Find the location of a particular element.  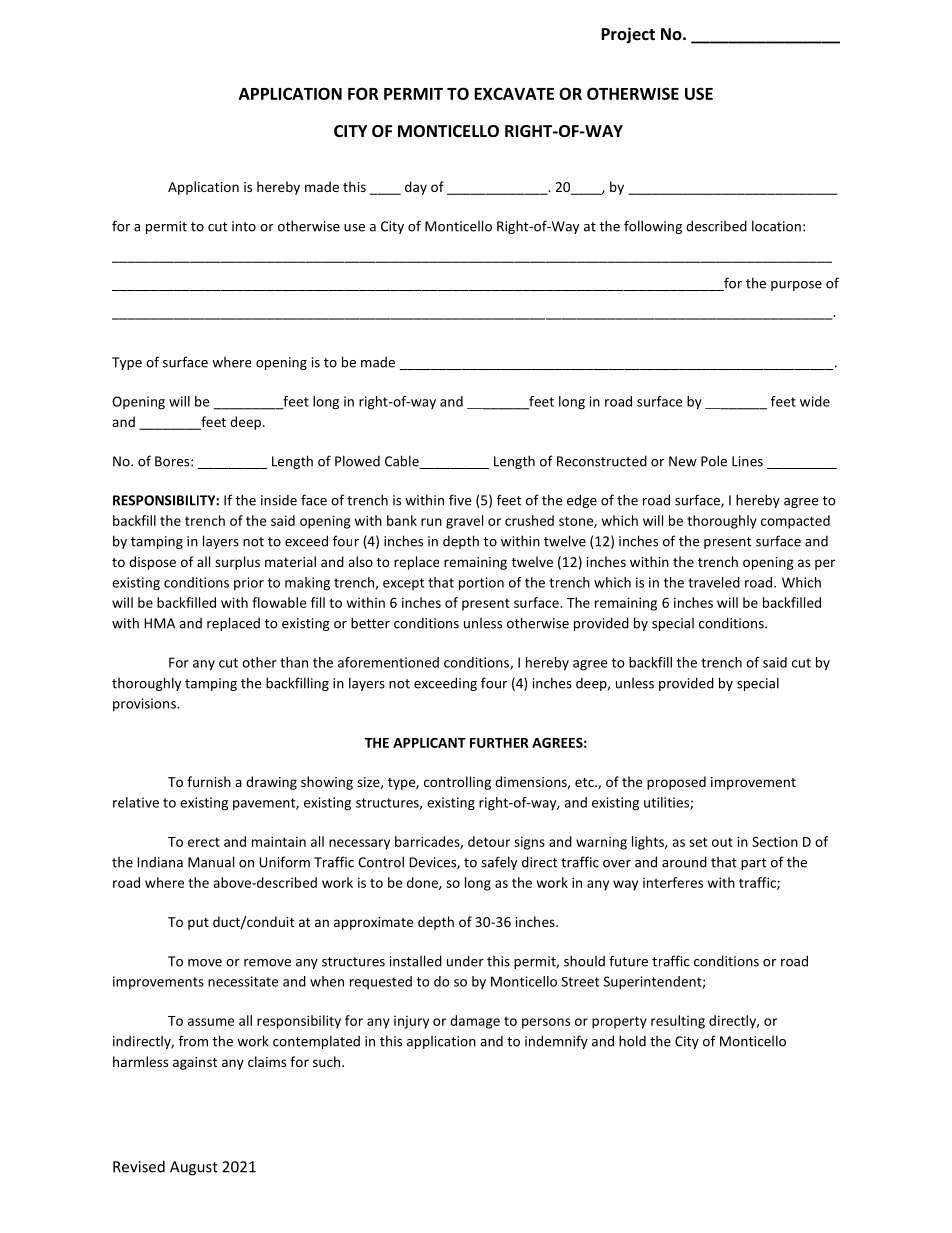

resulting is located at coordinates (678, 1022).
